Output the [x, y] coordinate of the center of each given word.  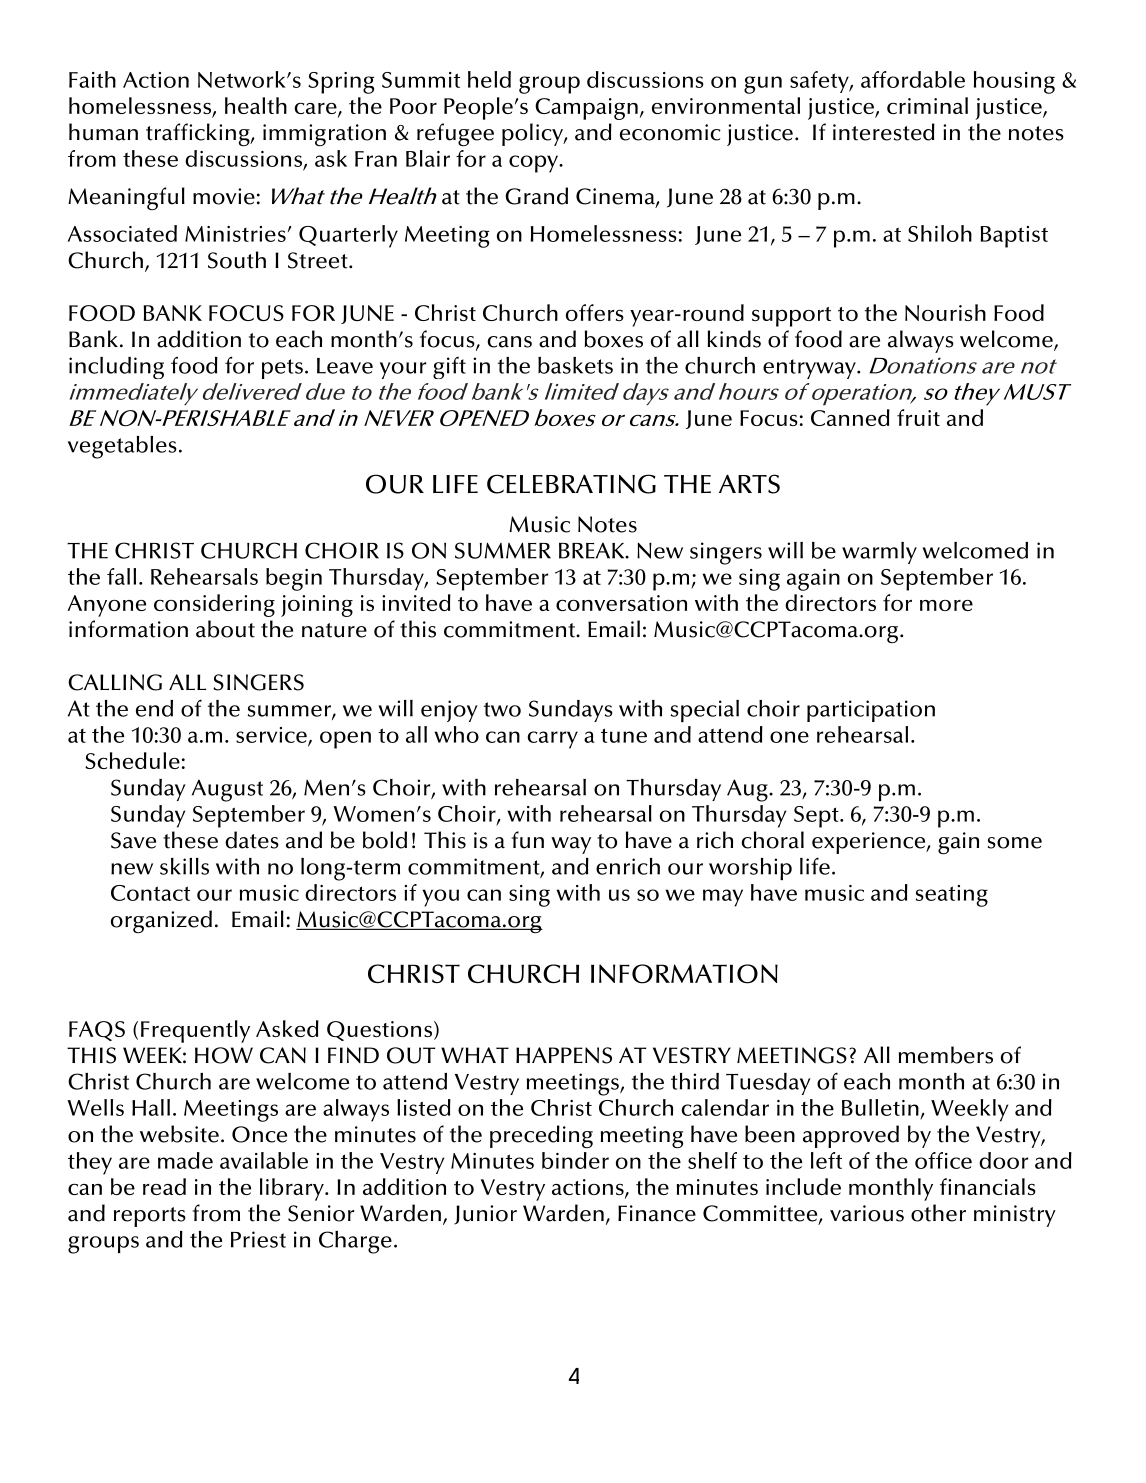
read [164, 1186]
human [103, 132]
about [225, 629]
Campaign [586, 109]
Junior [485, 1215]
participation [871, 711]
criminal [927, 105]
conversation [621, 603]
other [938, 1213]
